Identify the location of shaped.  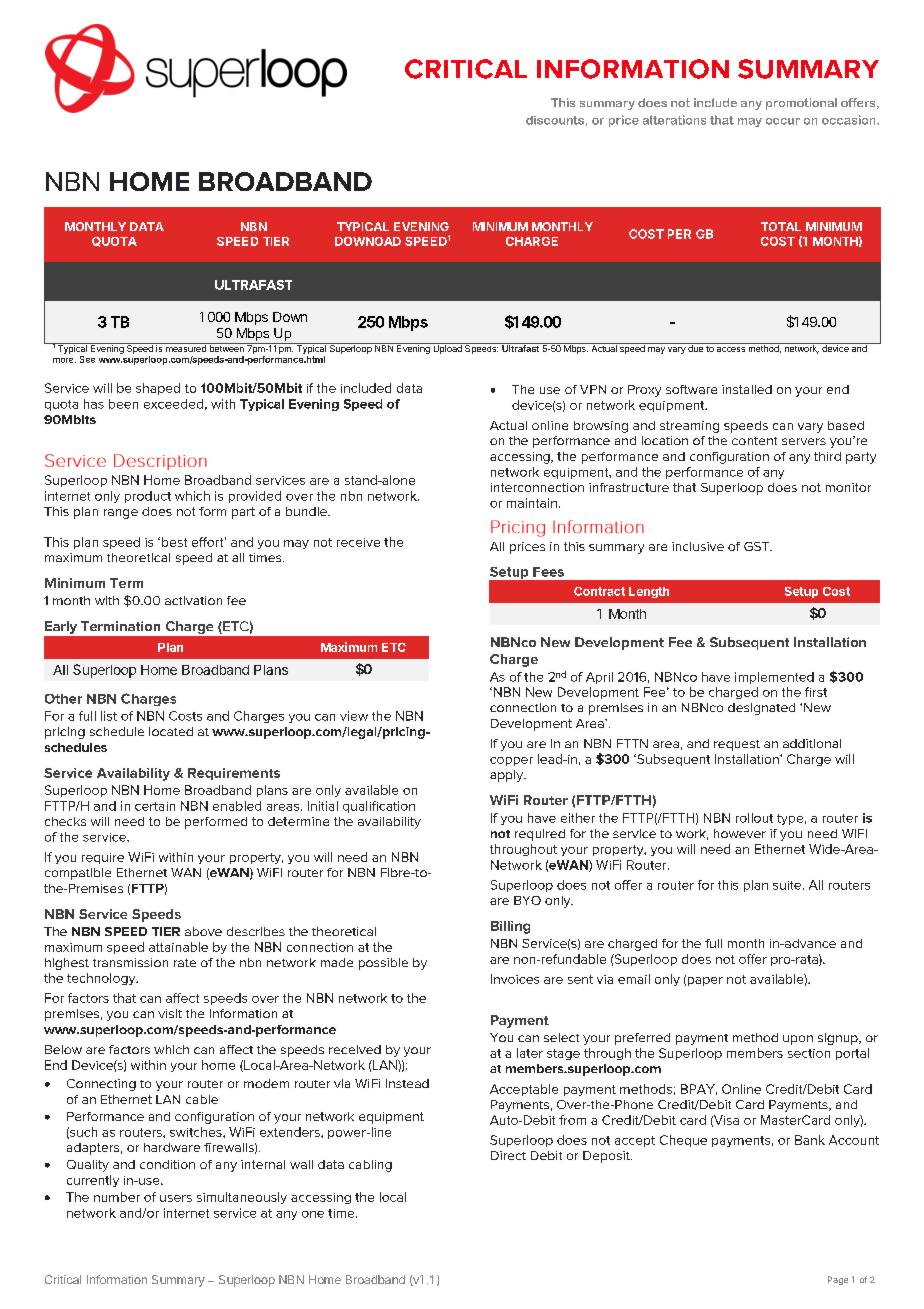
(158, 389).
